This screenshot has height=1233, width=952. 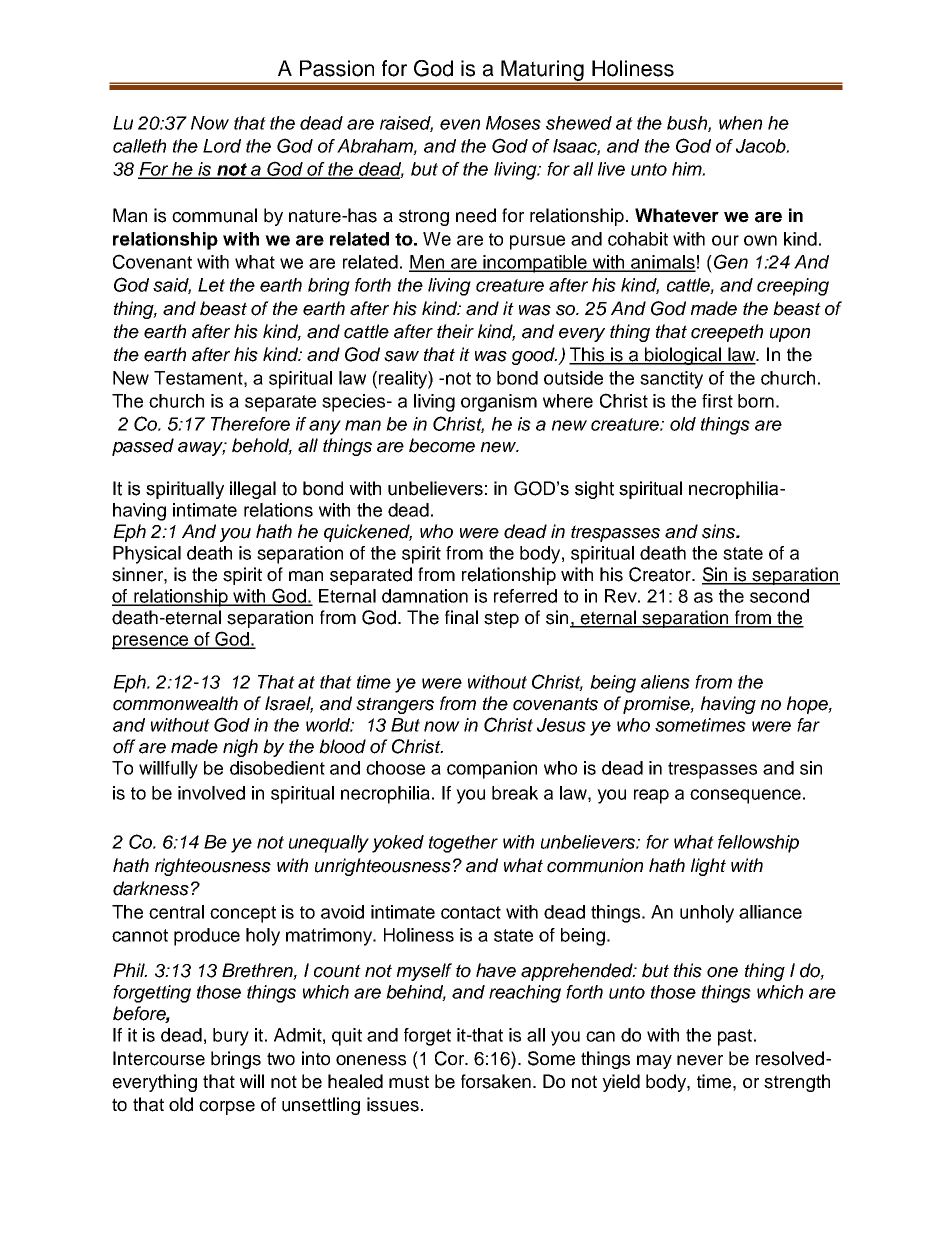 What do you see at coordinates (496, 1081) in the screenshot?
I see `forsaken` at bounding box center [496, 1081].
